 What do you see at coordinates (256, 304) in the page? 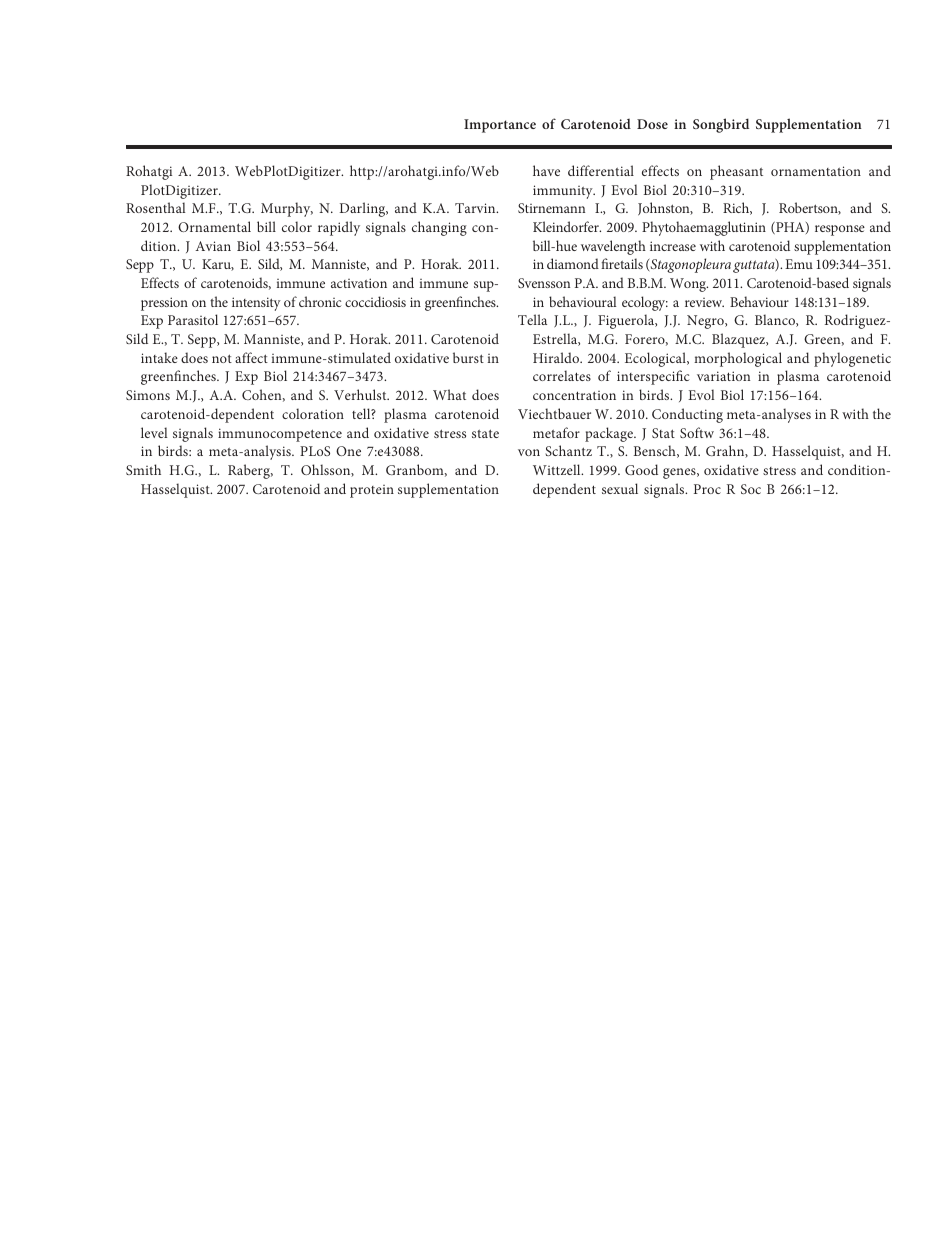
I see `intensity` at bounding box center [256, 304].
